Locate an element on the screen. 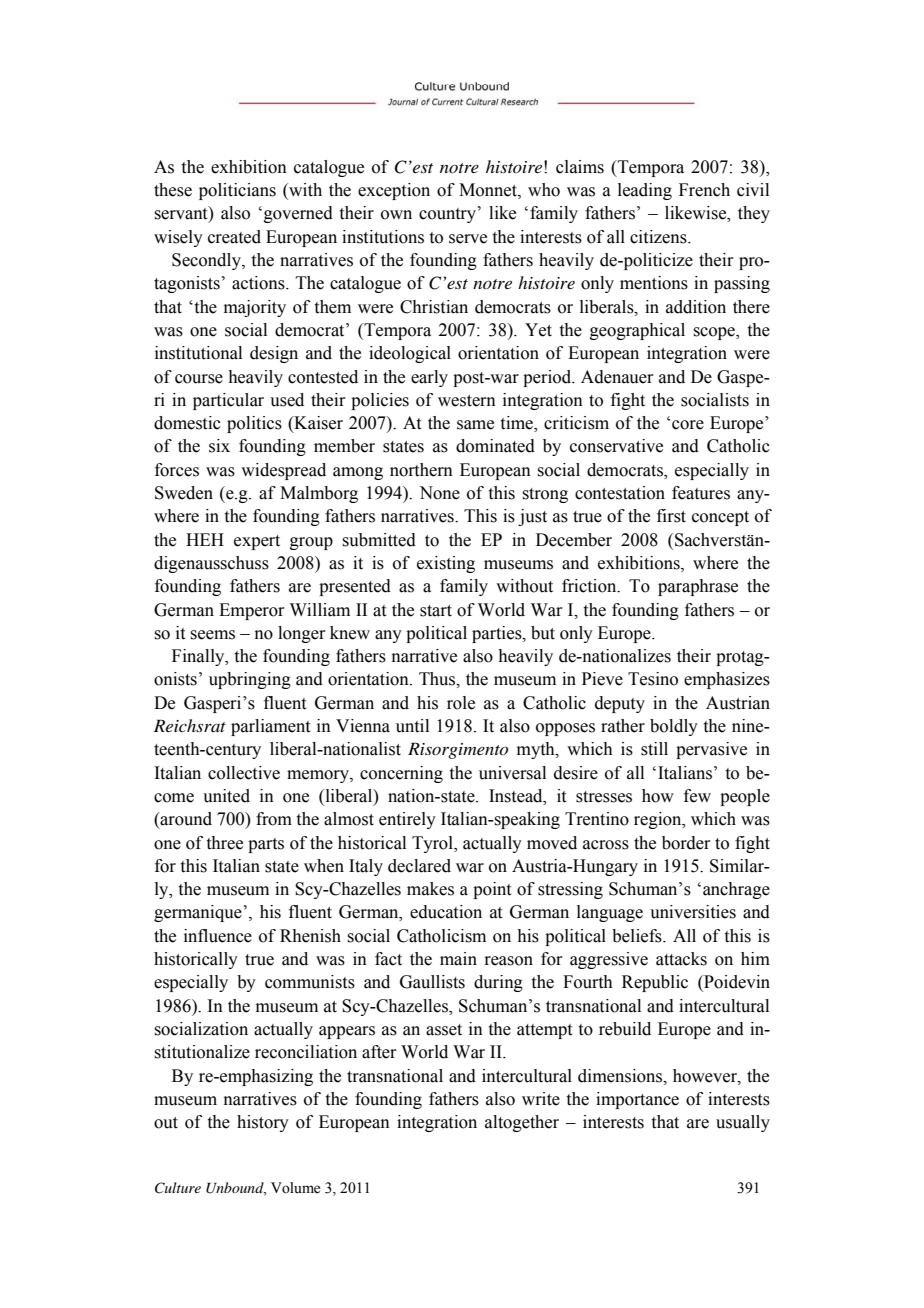 The height and width of the screenshot is (1308, 924). French is located at coordinates (704, 190).
